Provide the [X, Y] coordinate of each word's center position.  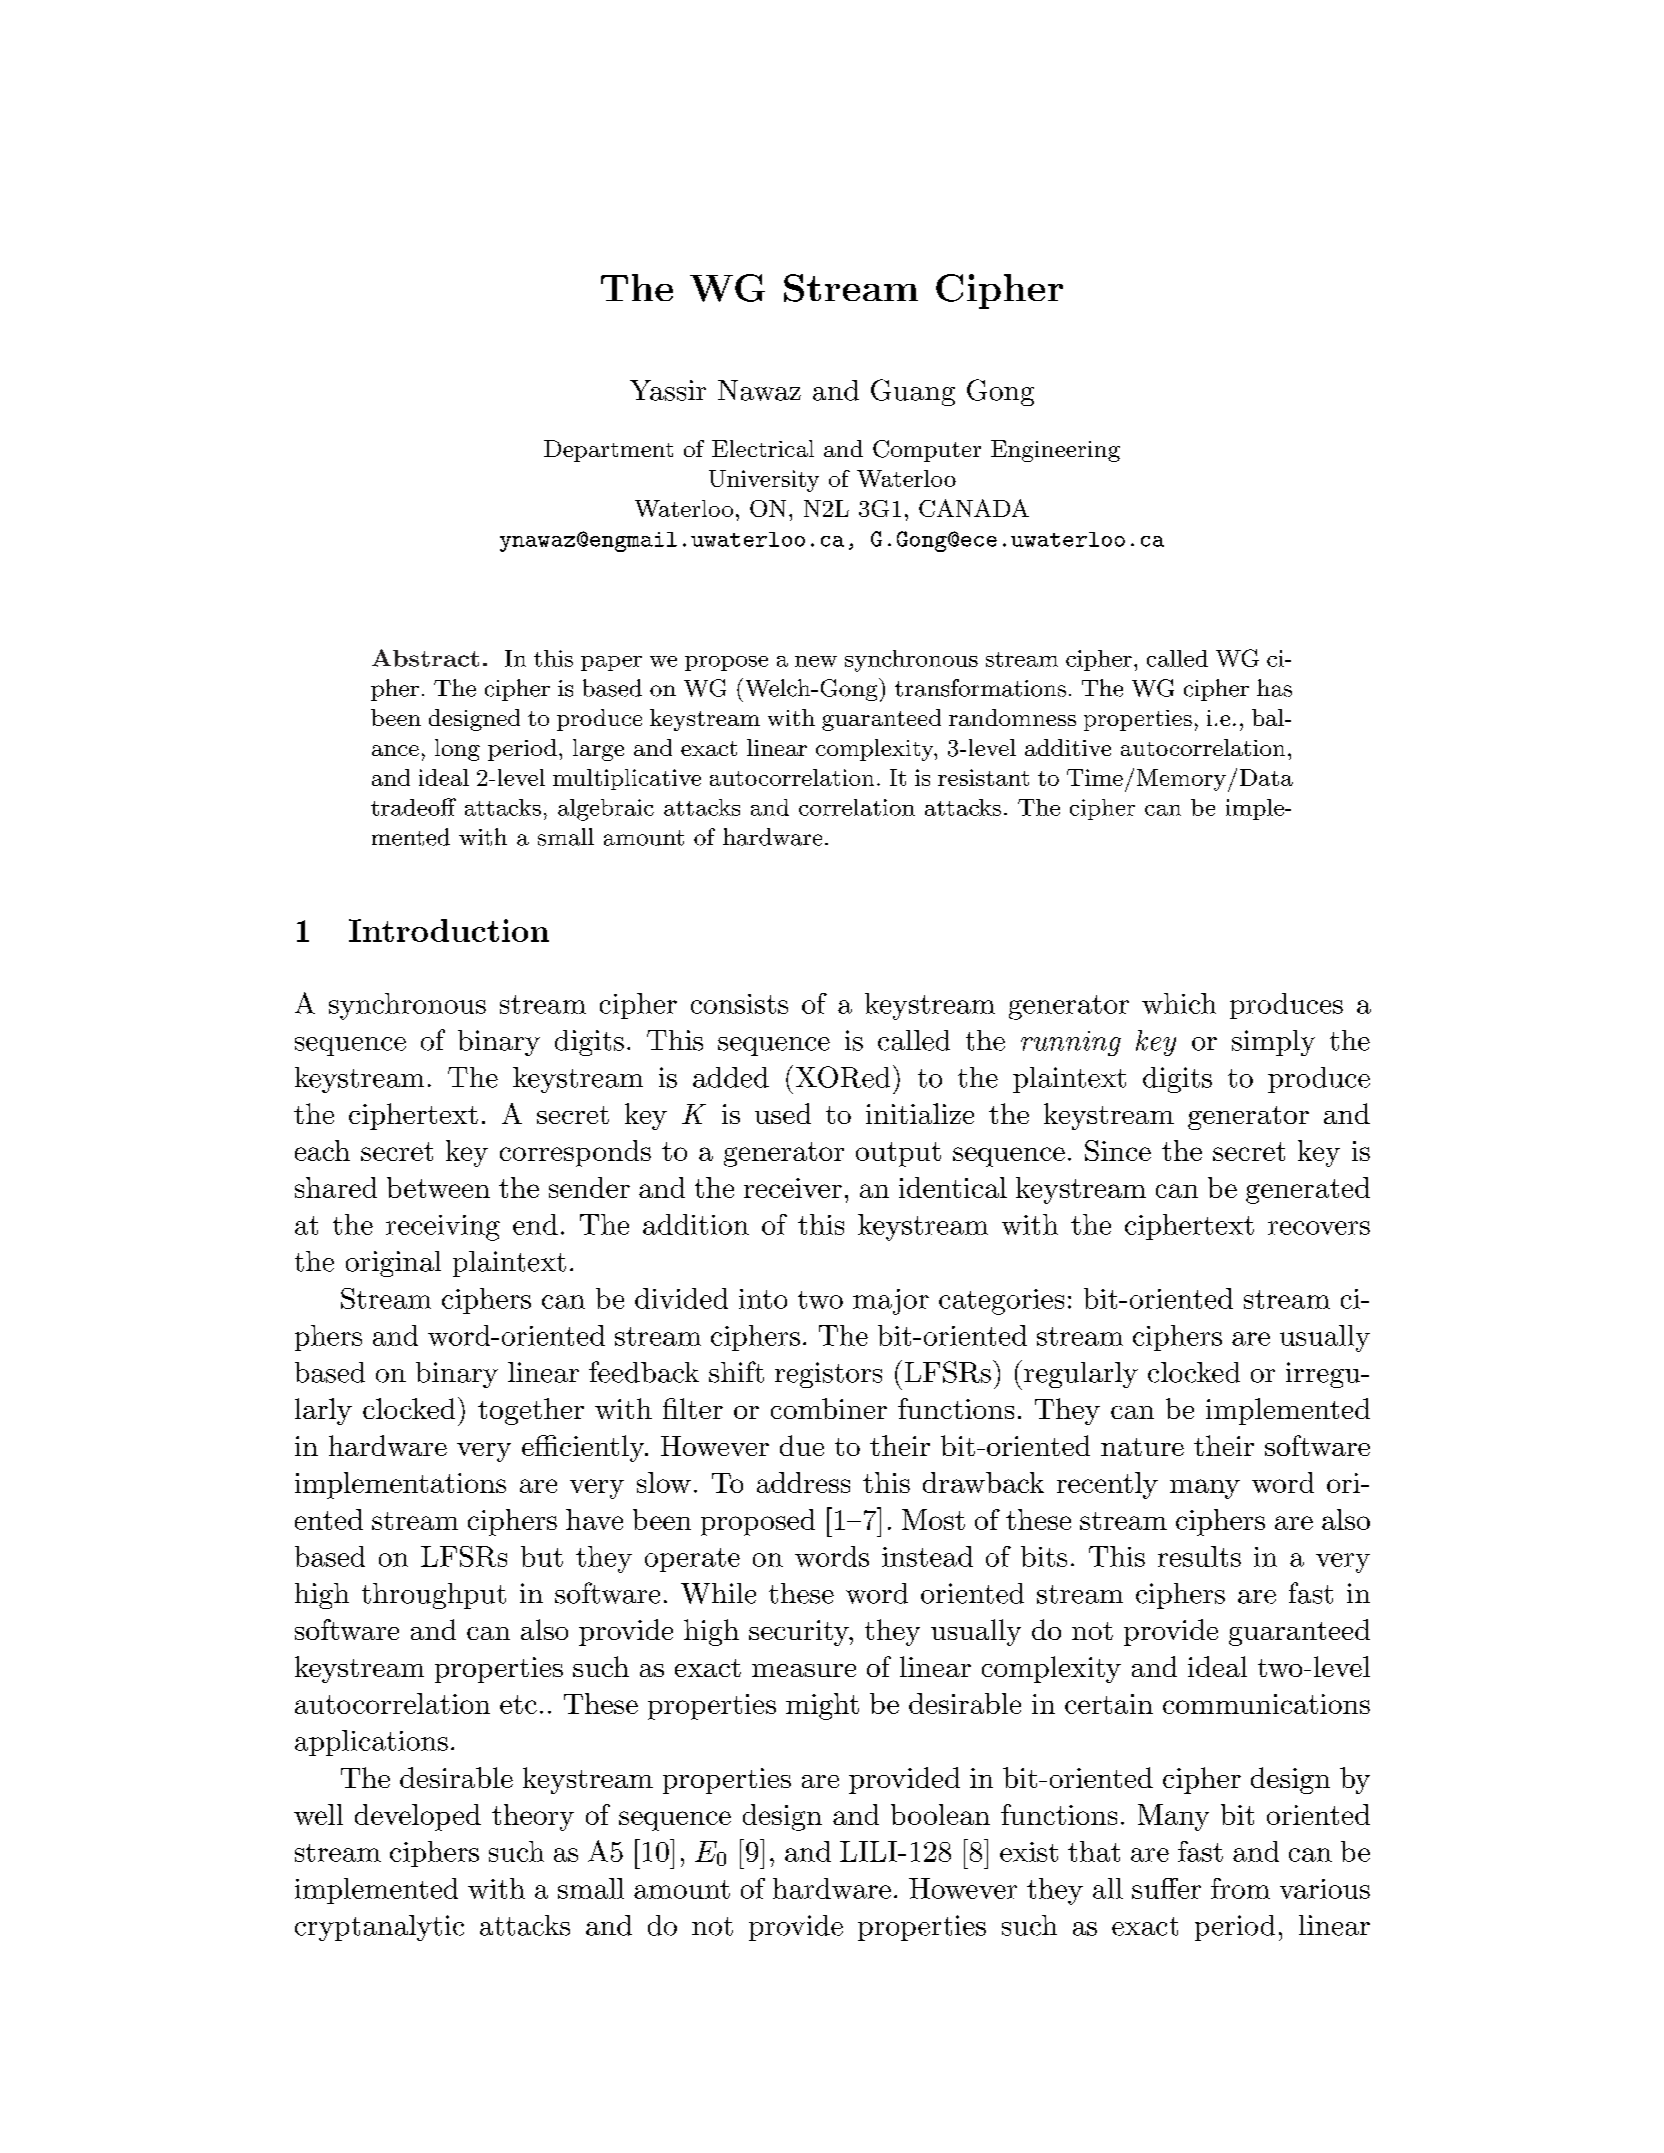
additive [1068, 747]
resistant [983, 777]
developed [418, 1817]
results [1199, 1556]
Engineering [1055, 451]
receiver [793, 1188]
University [764, 481]
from [1240, 1888]
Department [608, 451]
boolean [940, 1814]
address [803, 1482]
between [438, 1187]
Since [1118, 1150]
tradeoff [413, 807]
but [542, 1556]
